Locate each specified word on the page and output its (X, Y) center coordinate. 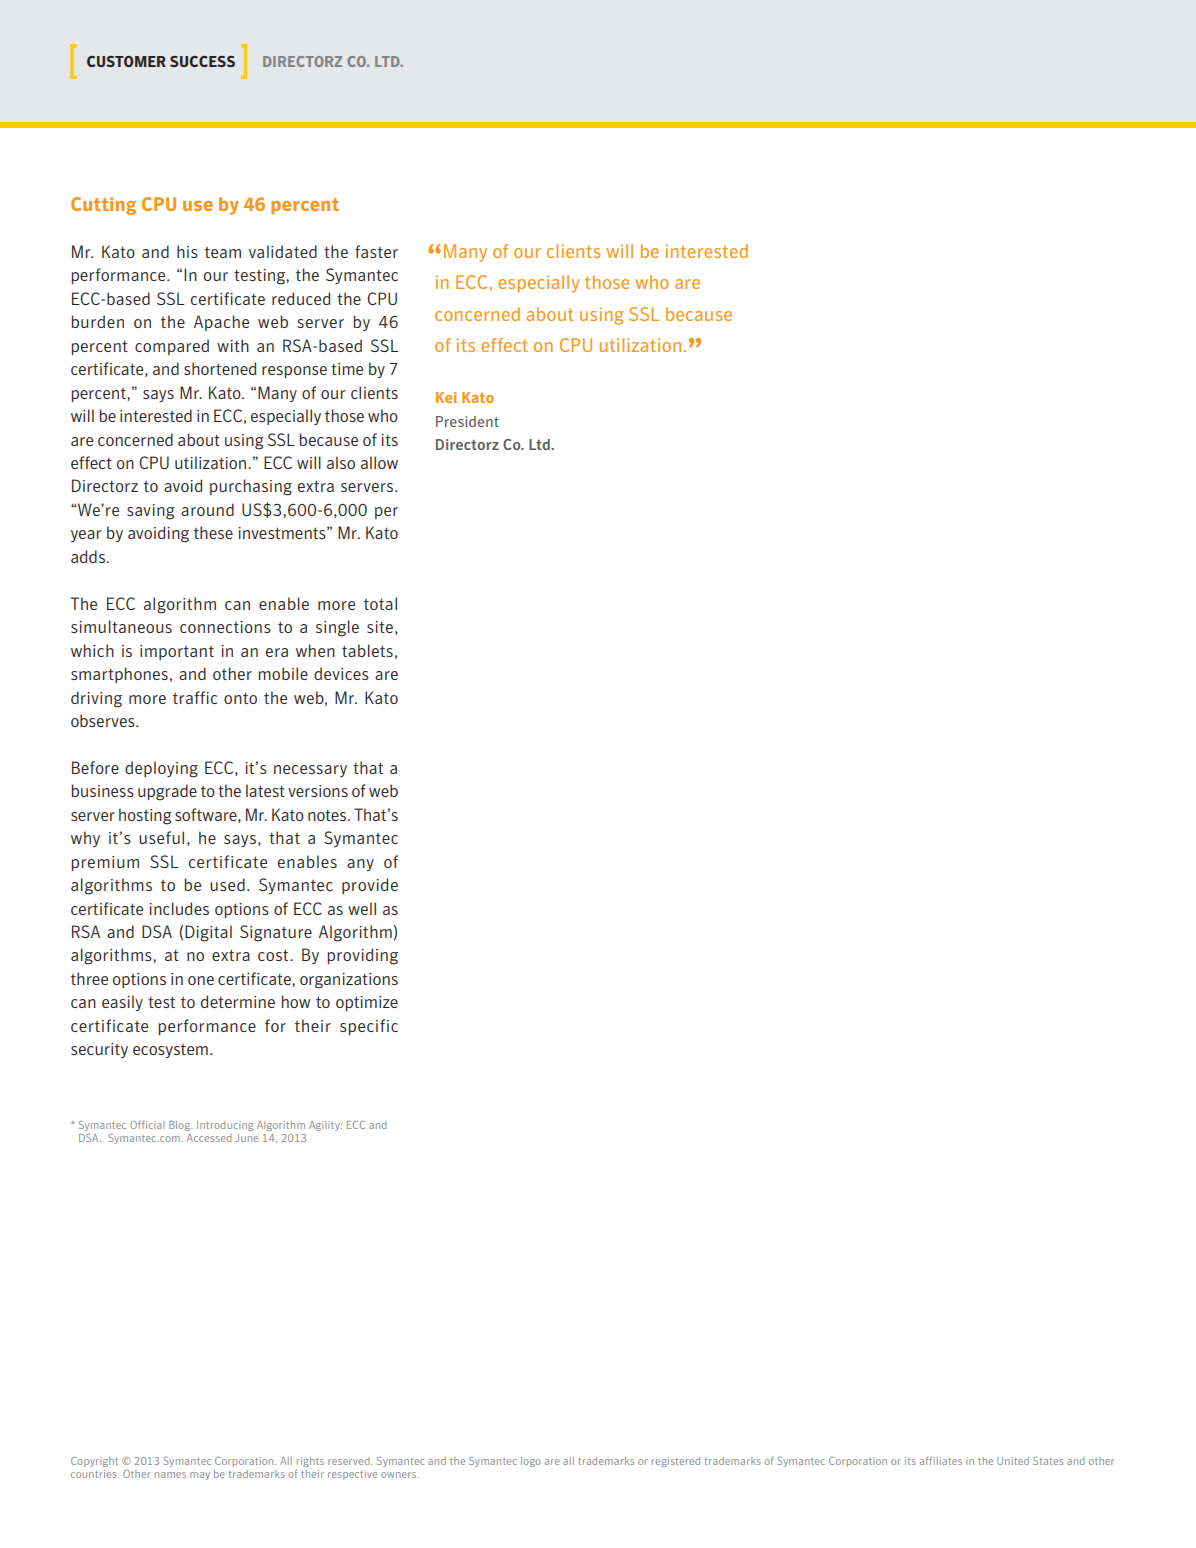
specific (369, 1027)
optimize (367, 1003)
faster (376, 251)
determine (238, 1001)
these (213, 532)
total (380, 603)
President (467, 421)
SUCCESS (202, 61)
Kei (446, 397)
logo (531, 1462)
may (200, 1476)
